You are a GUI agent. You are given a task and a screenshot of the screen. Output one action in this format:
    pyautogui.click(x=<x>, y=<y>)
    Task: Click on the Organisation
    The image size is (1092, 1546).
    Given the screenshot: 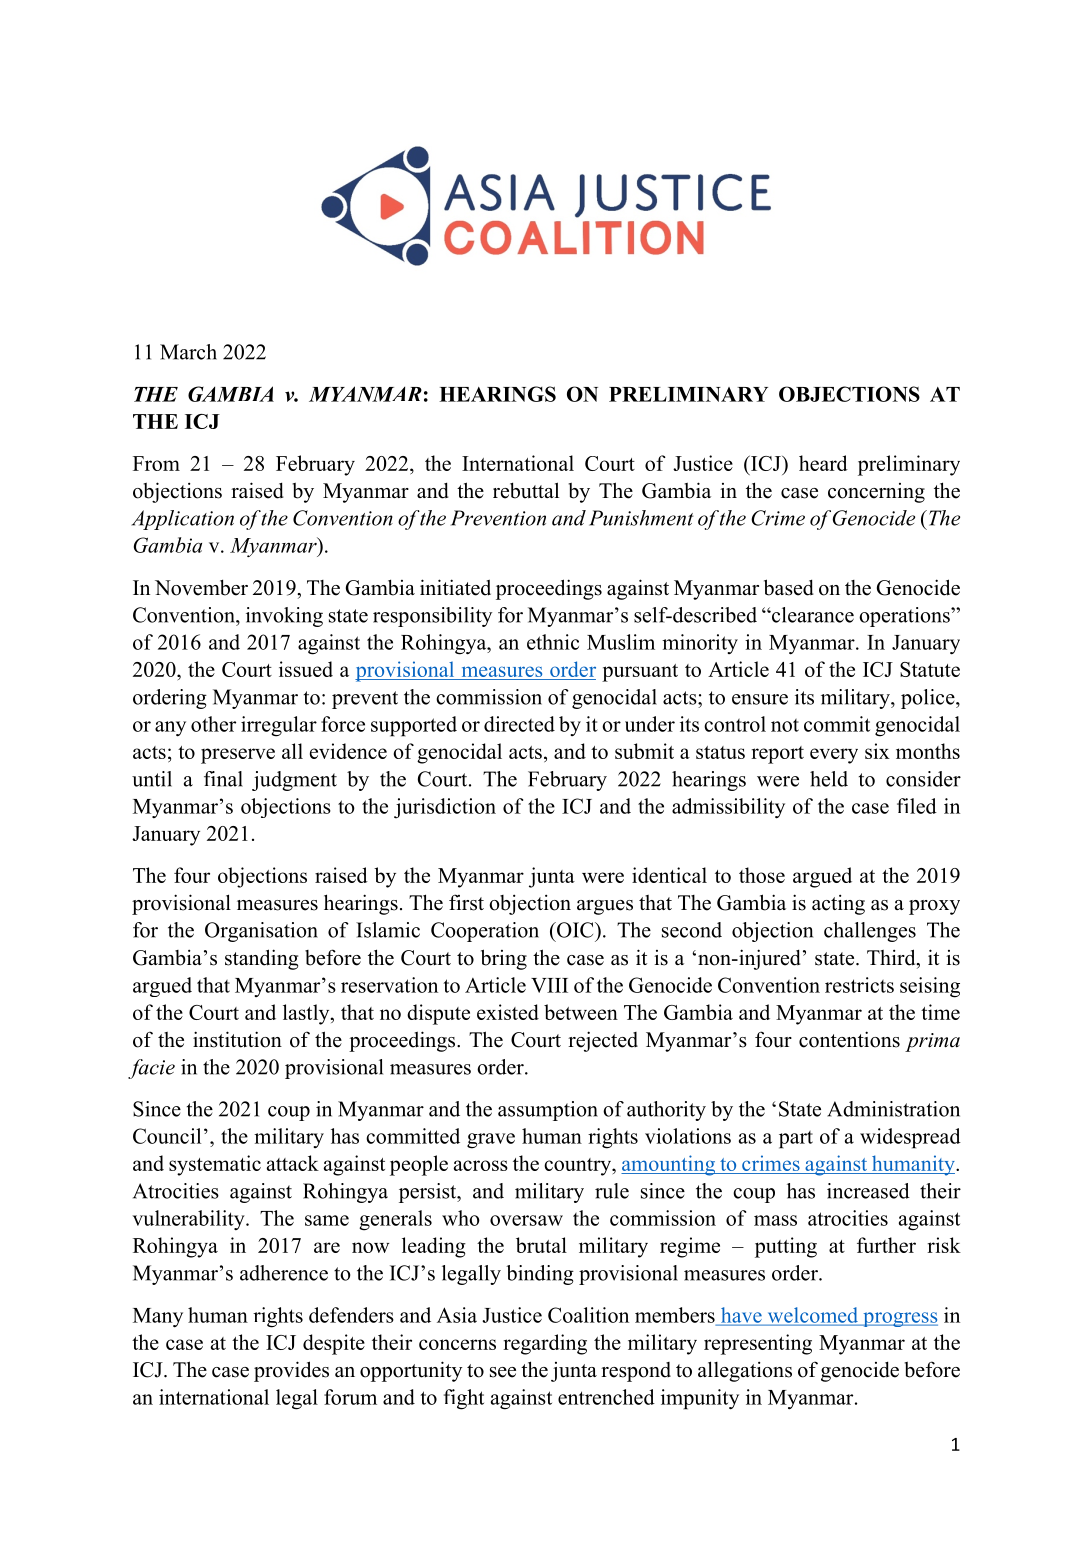 What is the action you would take?
    pyautogui.click(x=261, y=932)
